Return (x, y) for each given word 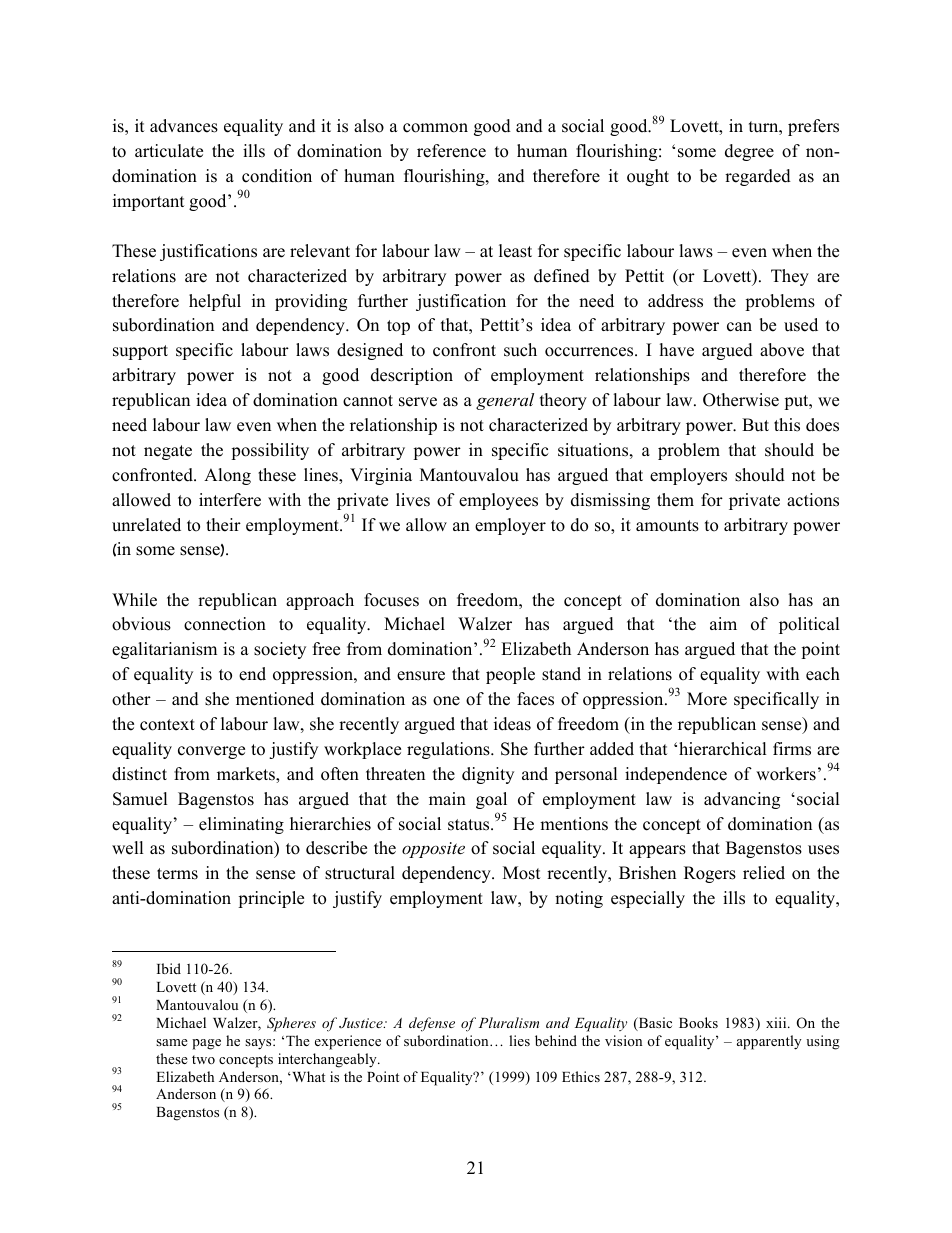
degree (749, 152)
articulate (169, 151)
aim (723, 623)
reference (451, 151)
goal (491, 800)
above (782, 350)
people (510, 675)
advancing (742, 800)
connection (225, 624)
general (505, 401)
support (140, 352)
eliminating (241, 825)
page (206, 1044)
